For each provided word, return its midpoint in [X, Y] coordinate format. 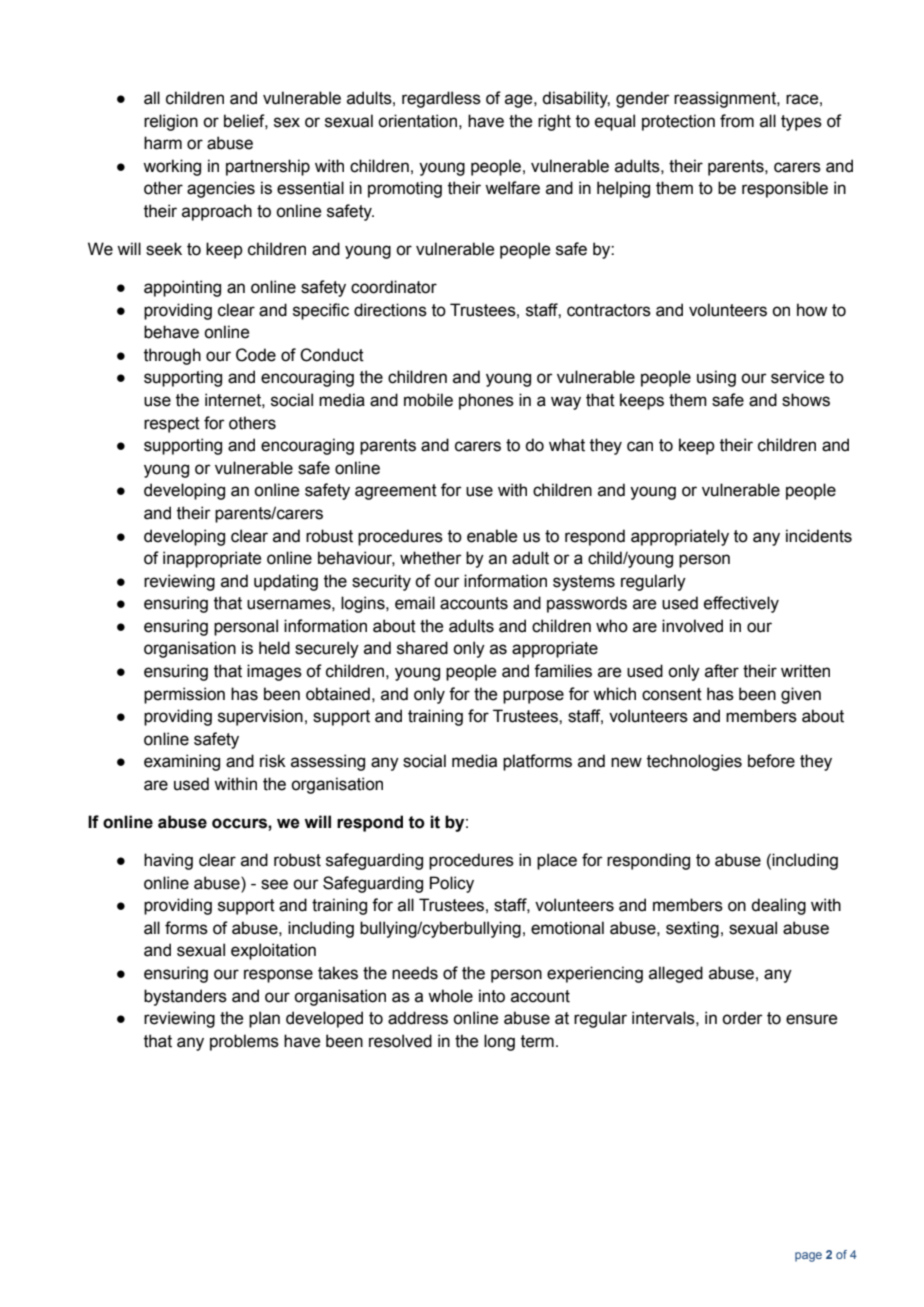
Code [256, 355]
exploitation [273, 951]
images [274, 672]
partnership [268, 167]
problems [244, 1042]
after [722, 671]
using [716, 378]
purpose [533, 697]
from [737, 121]
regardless [441, 99]
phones [486, 401]
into [492, 996]
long [499, 1042]
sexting [692, 929]
